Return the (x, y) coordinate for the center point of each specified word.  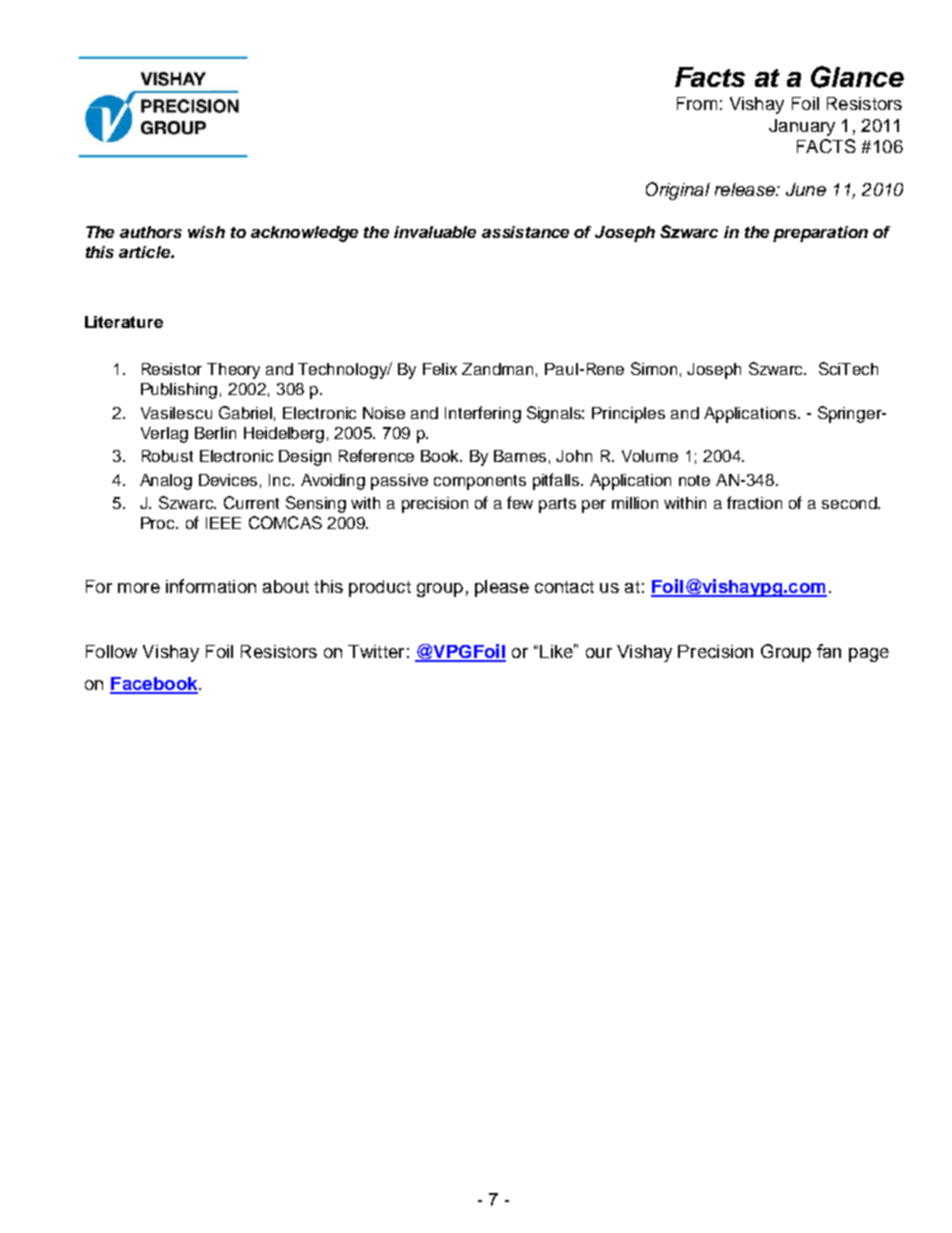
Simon (654, 368)
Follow (111, 651)
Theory (233, 371)
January (802, 127)
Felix (440, 369)
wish (206, 232)
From (697, 103)
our (599, 653)
